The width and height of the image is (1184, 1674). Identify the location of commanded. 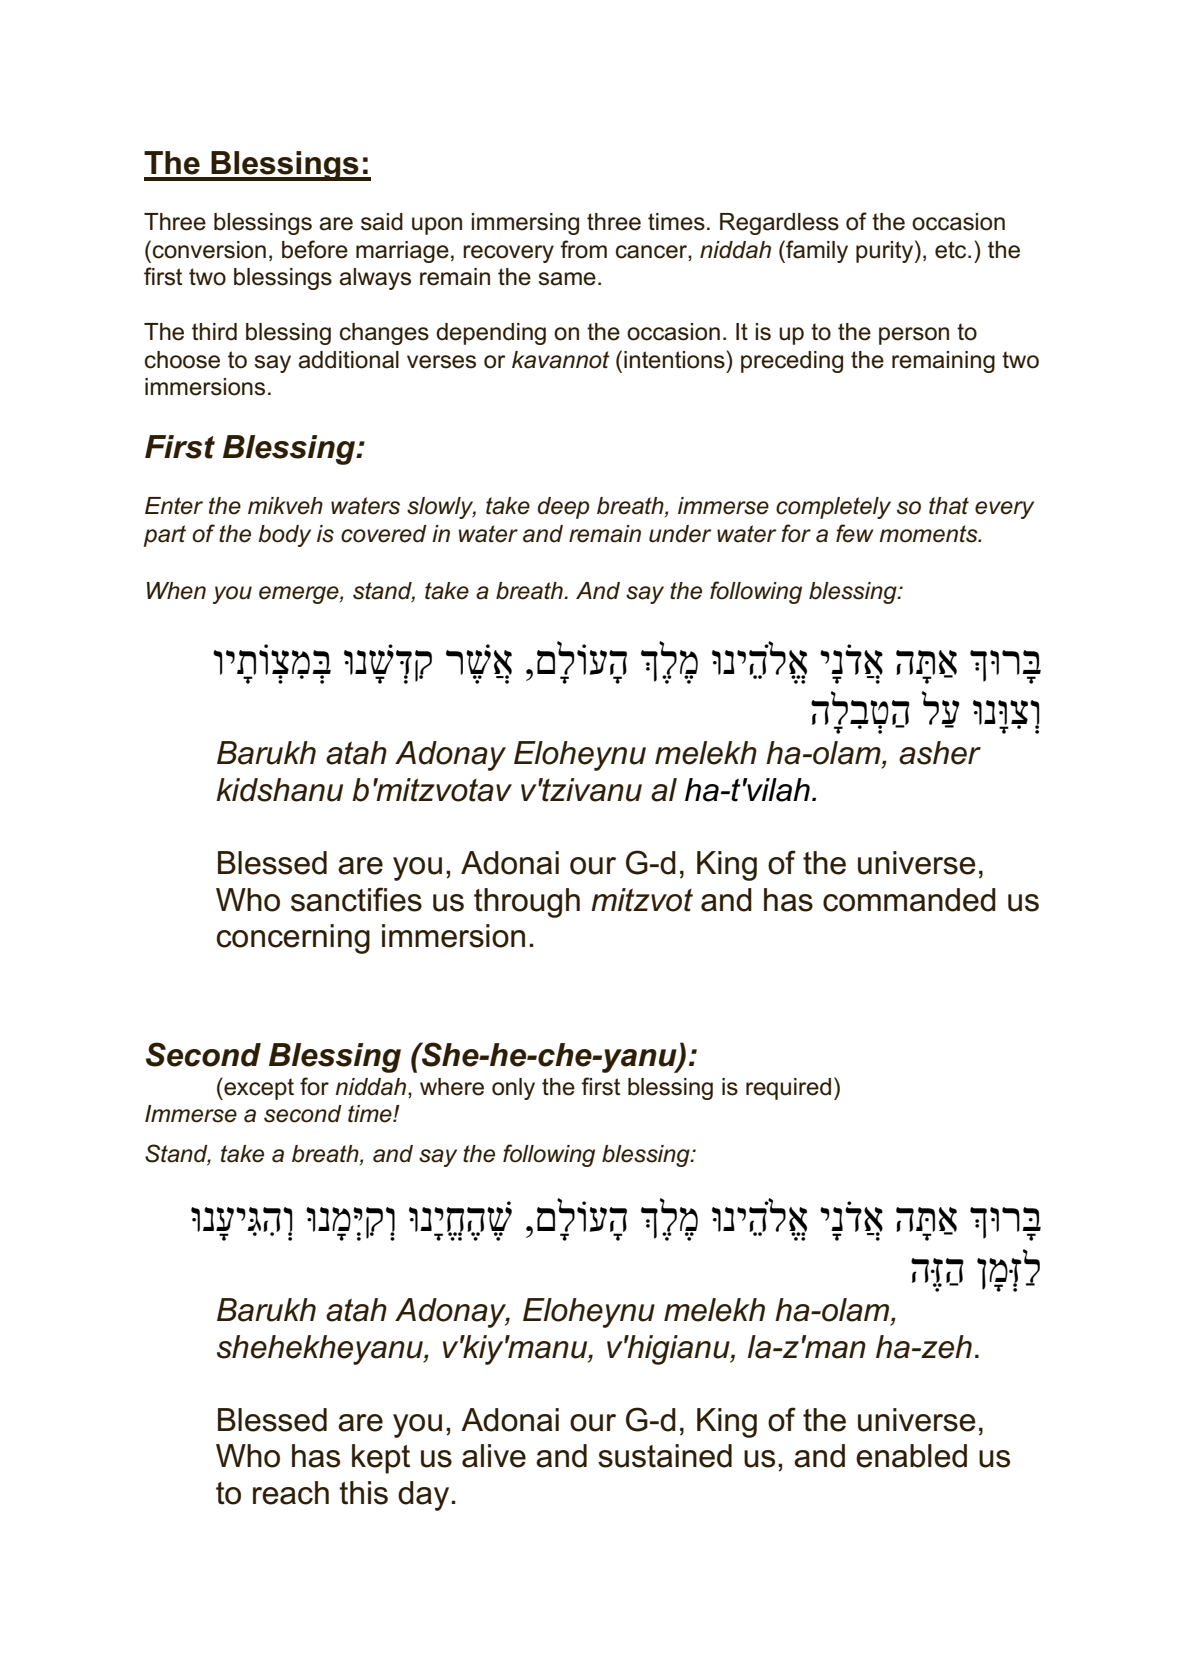
(909, 900).
